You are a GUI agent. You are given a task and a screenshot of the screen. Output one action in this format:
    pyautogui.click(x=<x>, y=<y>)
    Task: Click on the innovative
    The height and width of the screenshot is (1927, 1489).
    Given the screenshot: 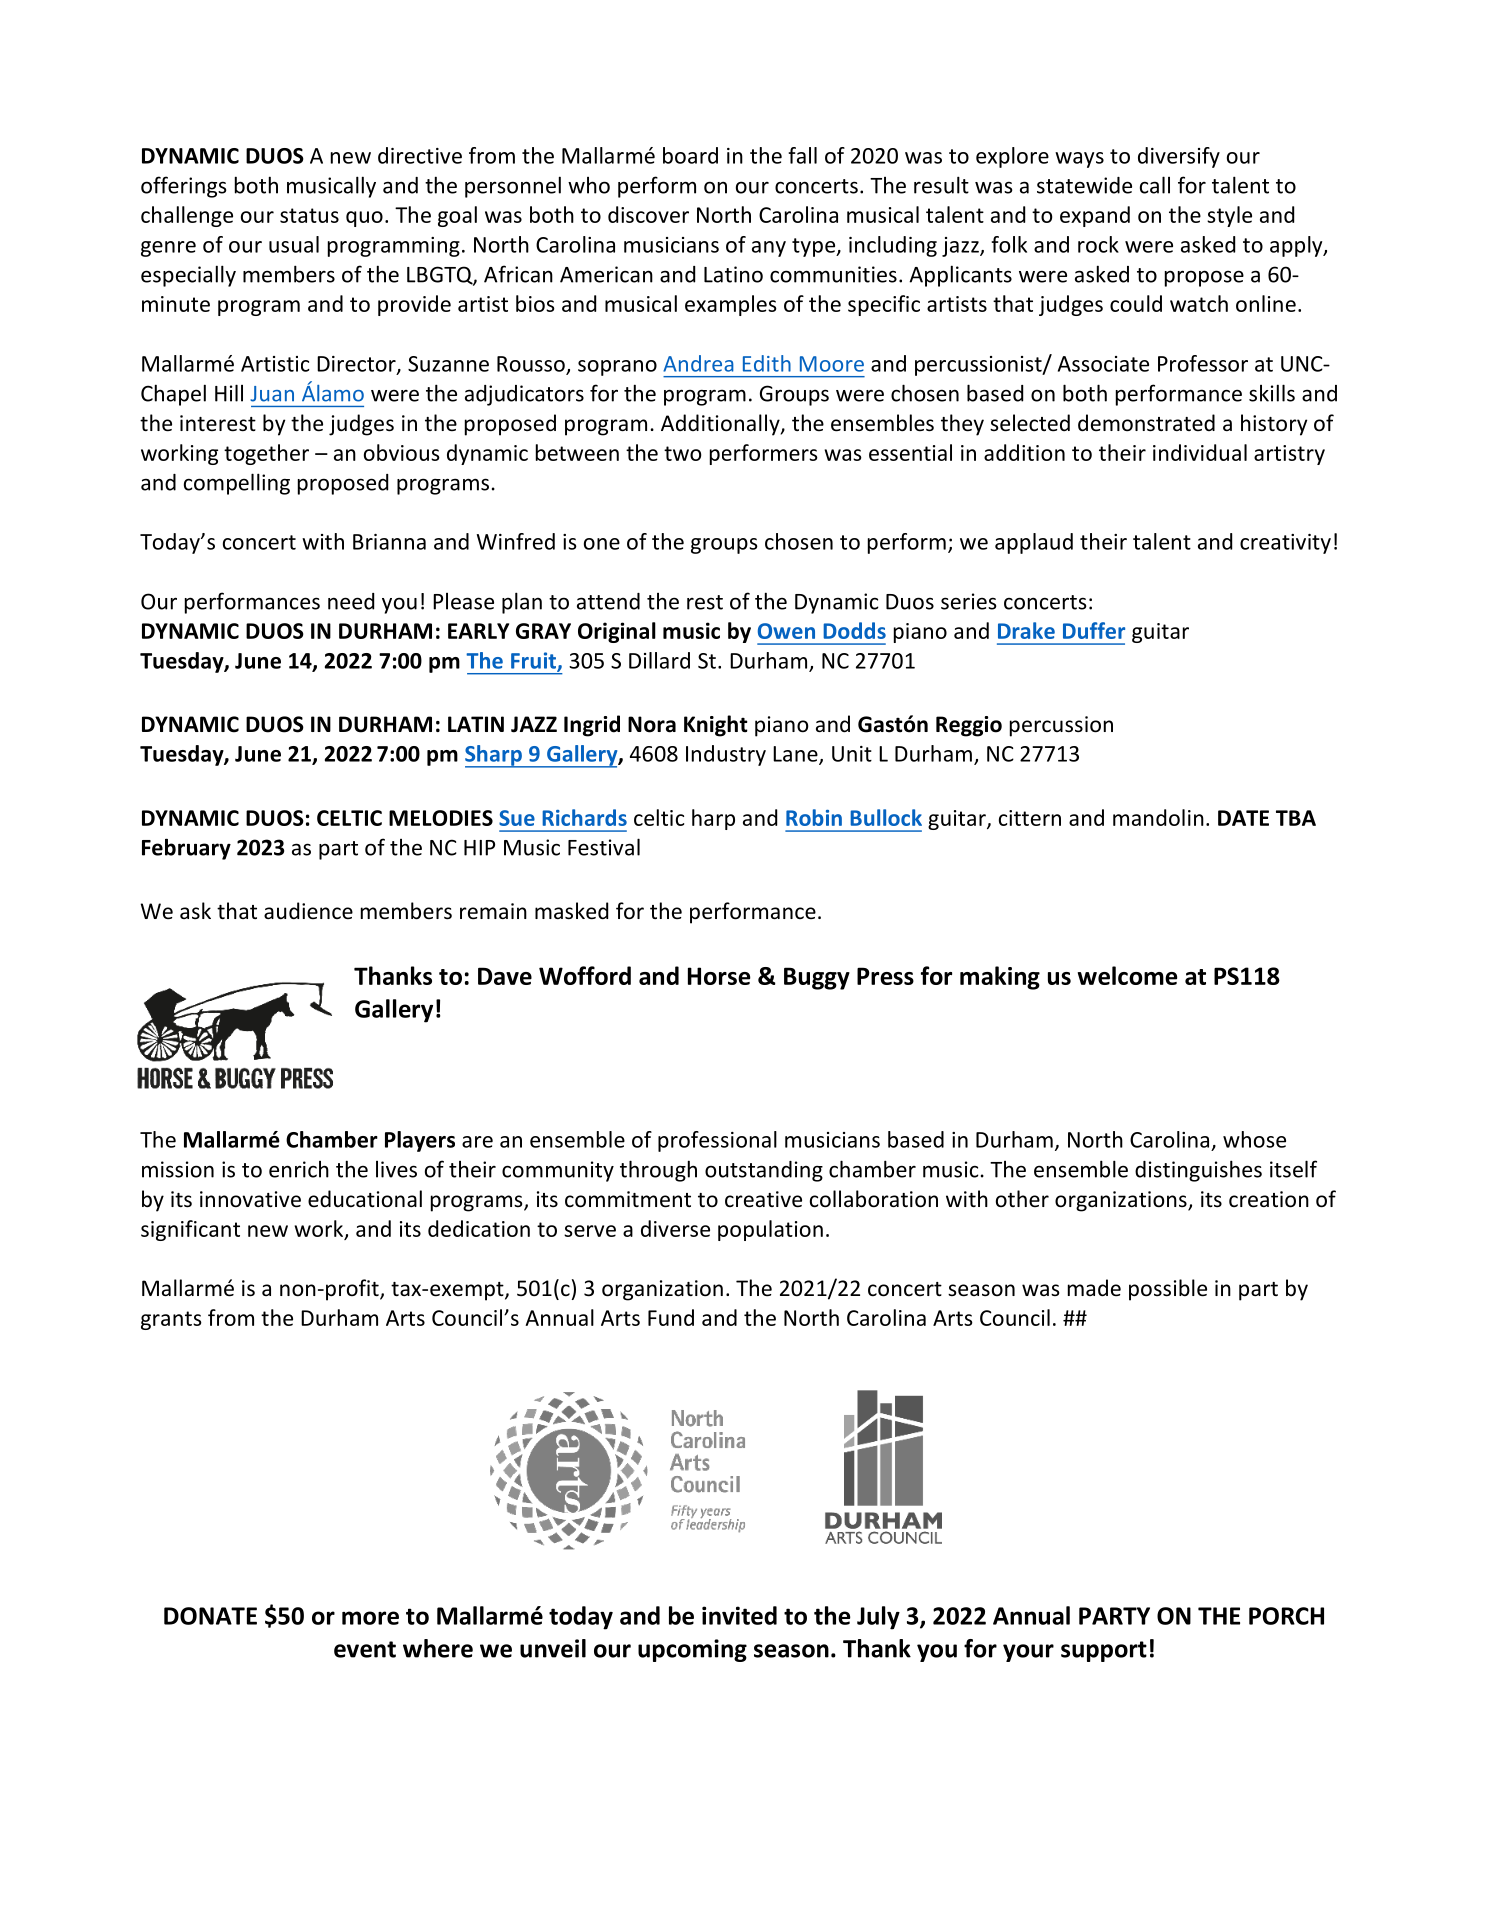 What is the action you would take?
    pyautogui.click(x=250, y=1199)
